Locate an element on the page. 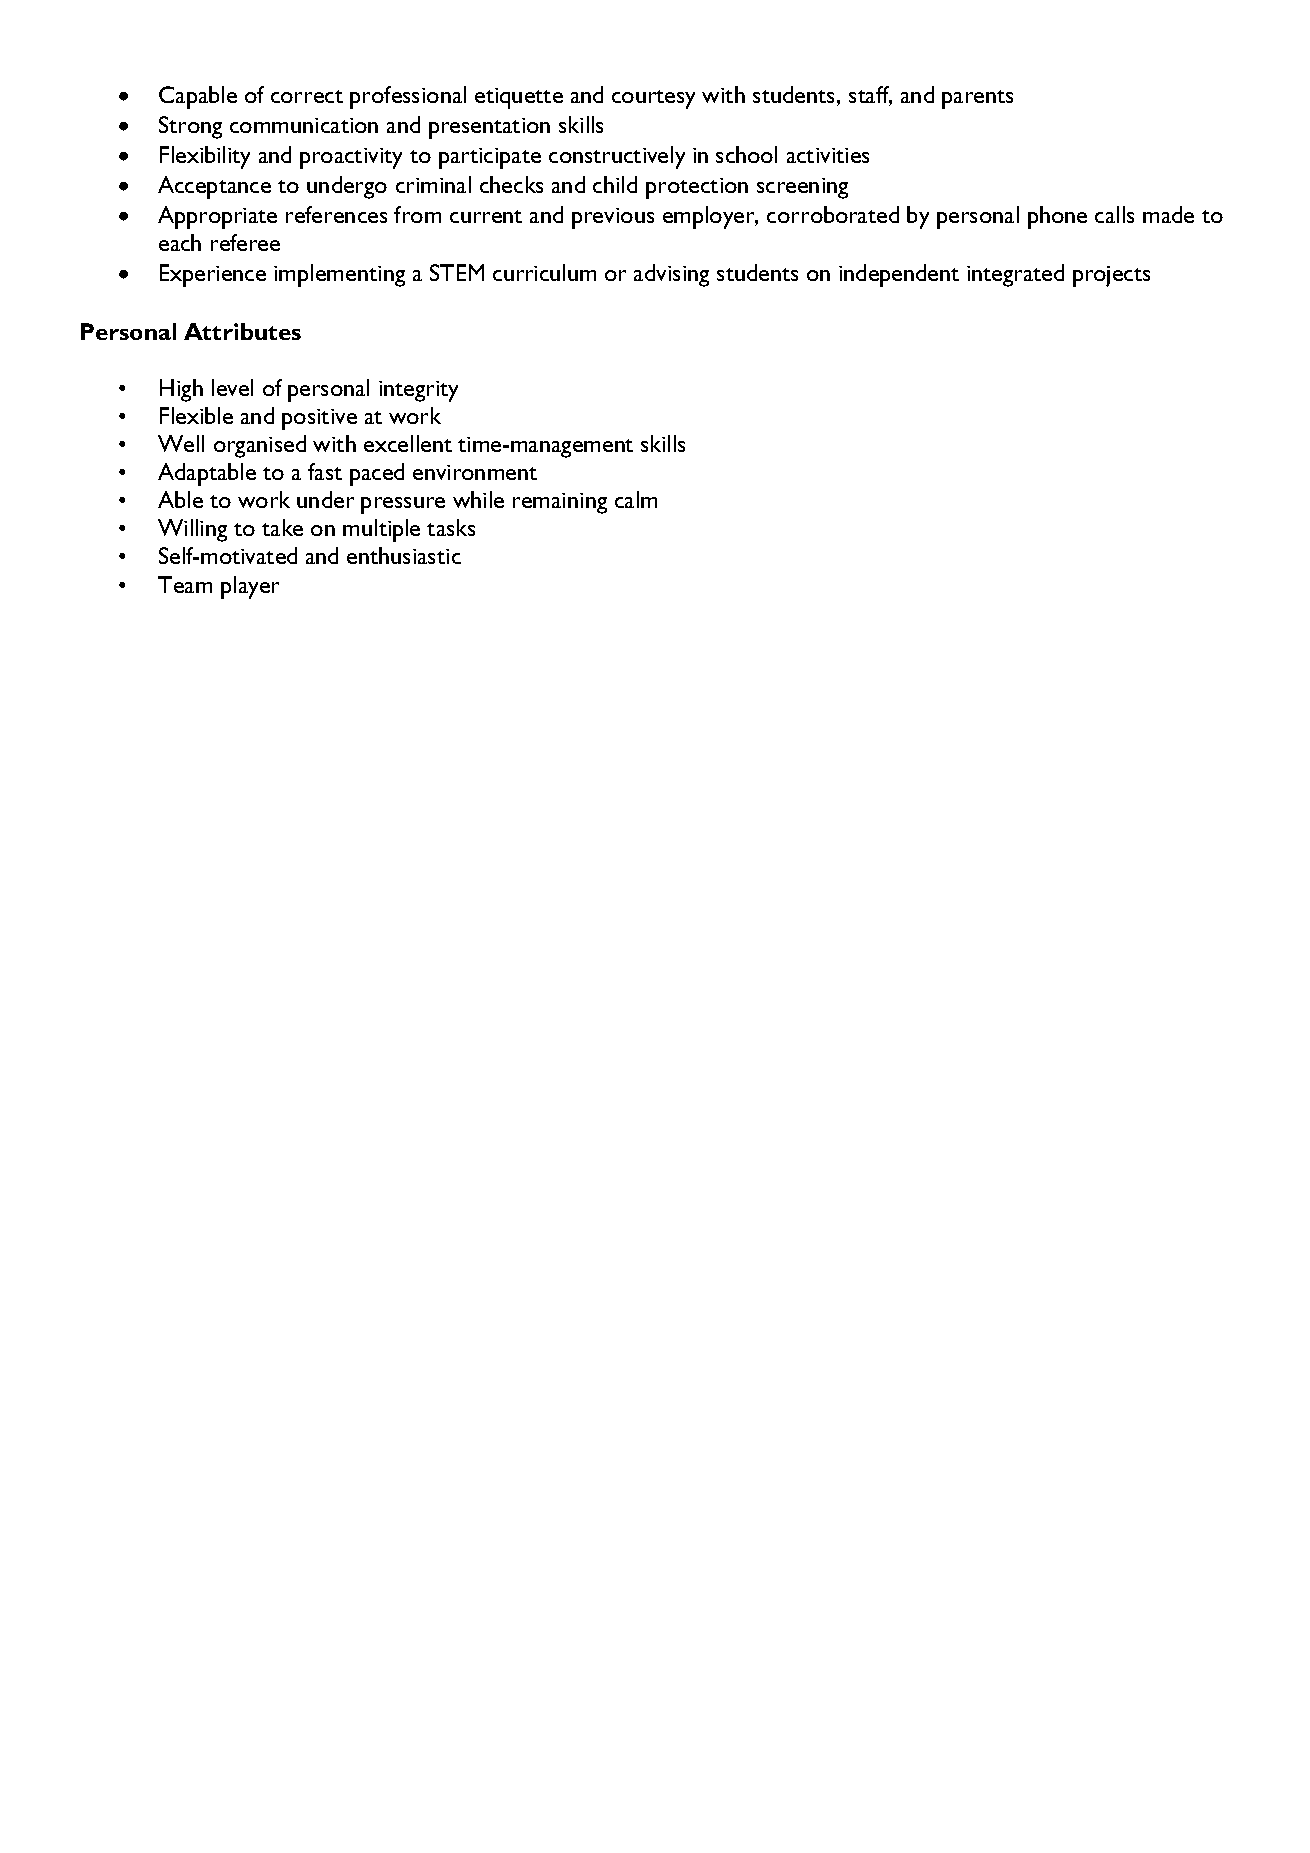 The height and width of the document is (1853, 1310). player is located at coordinates (250, 587).
